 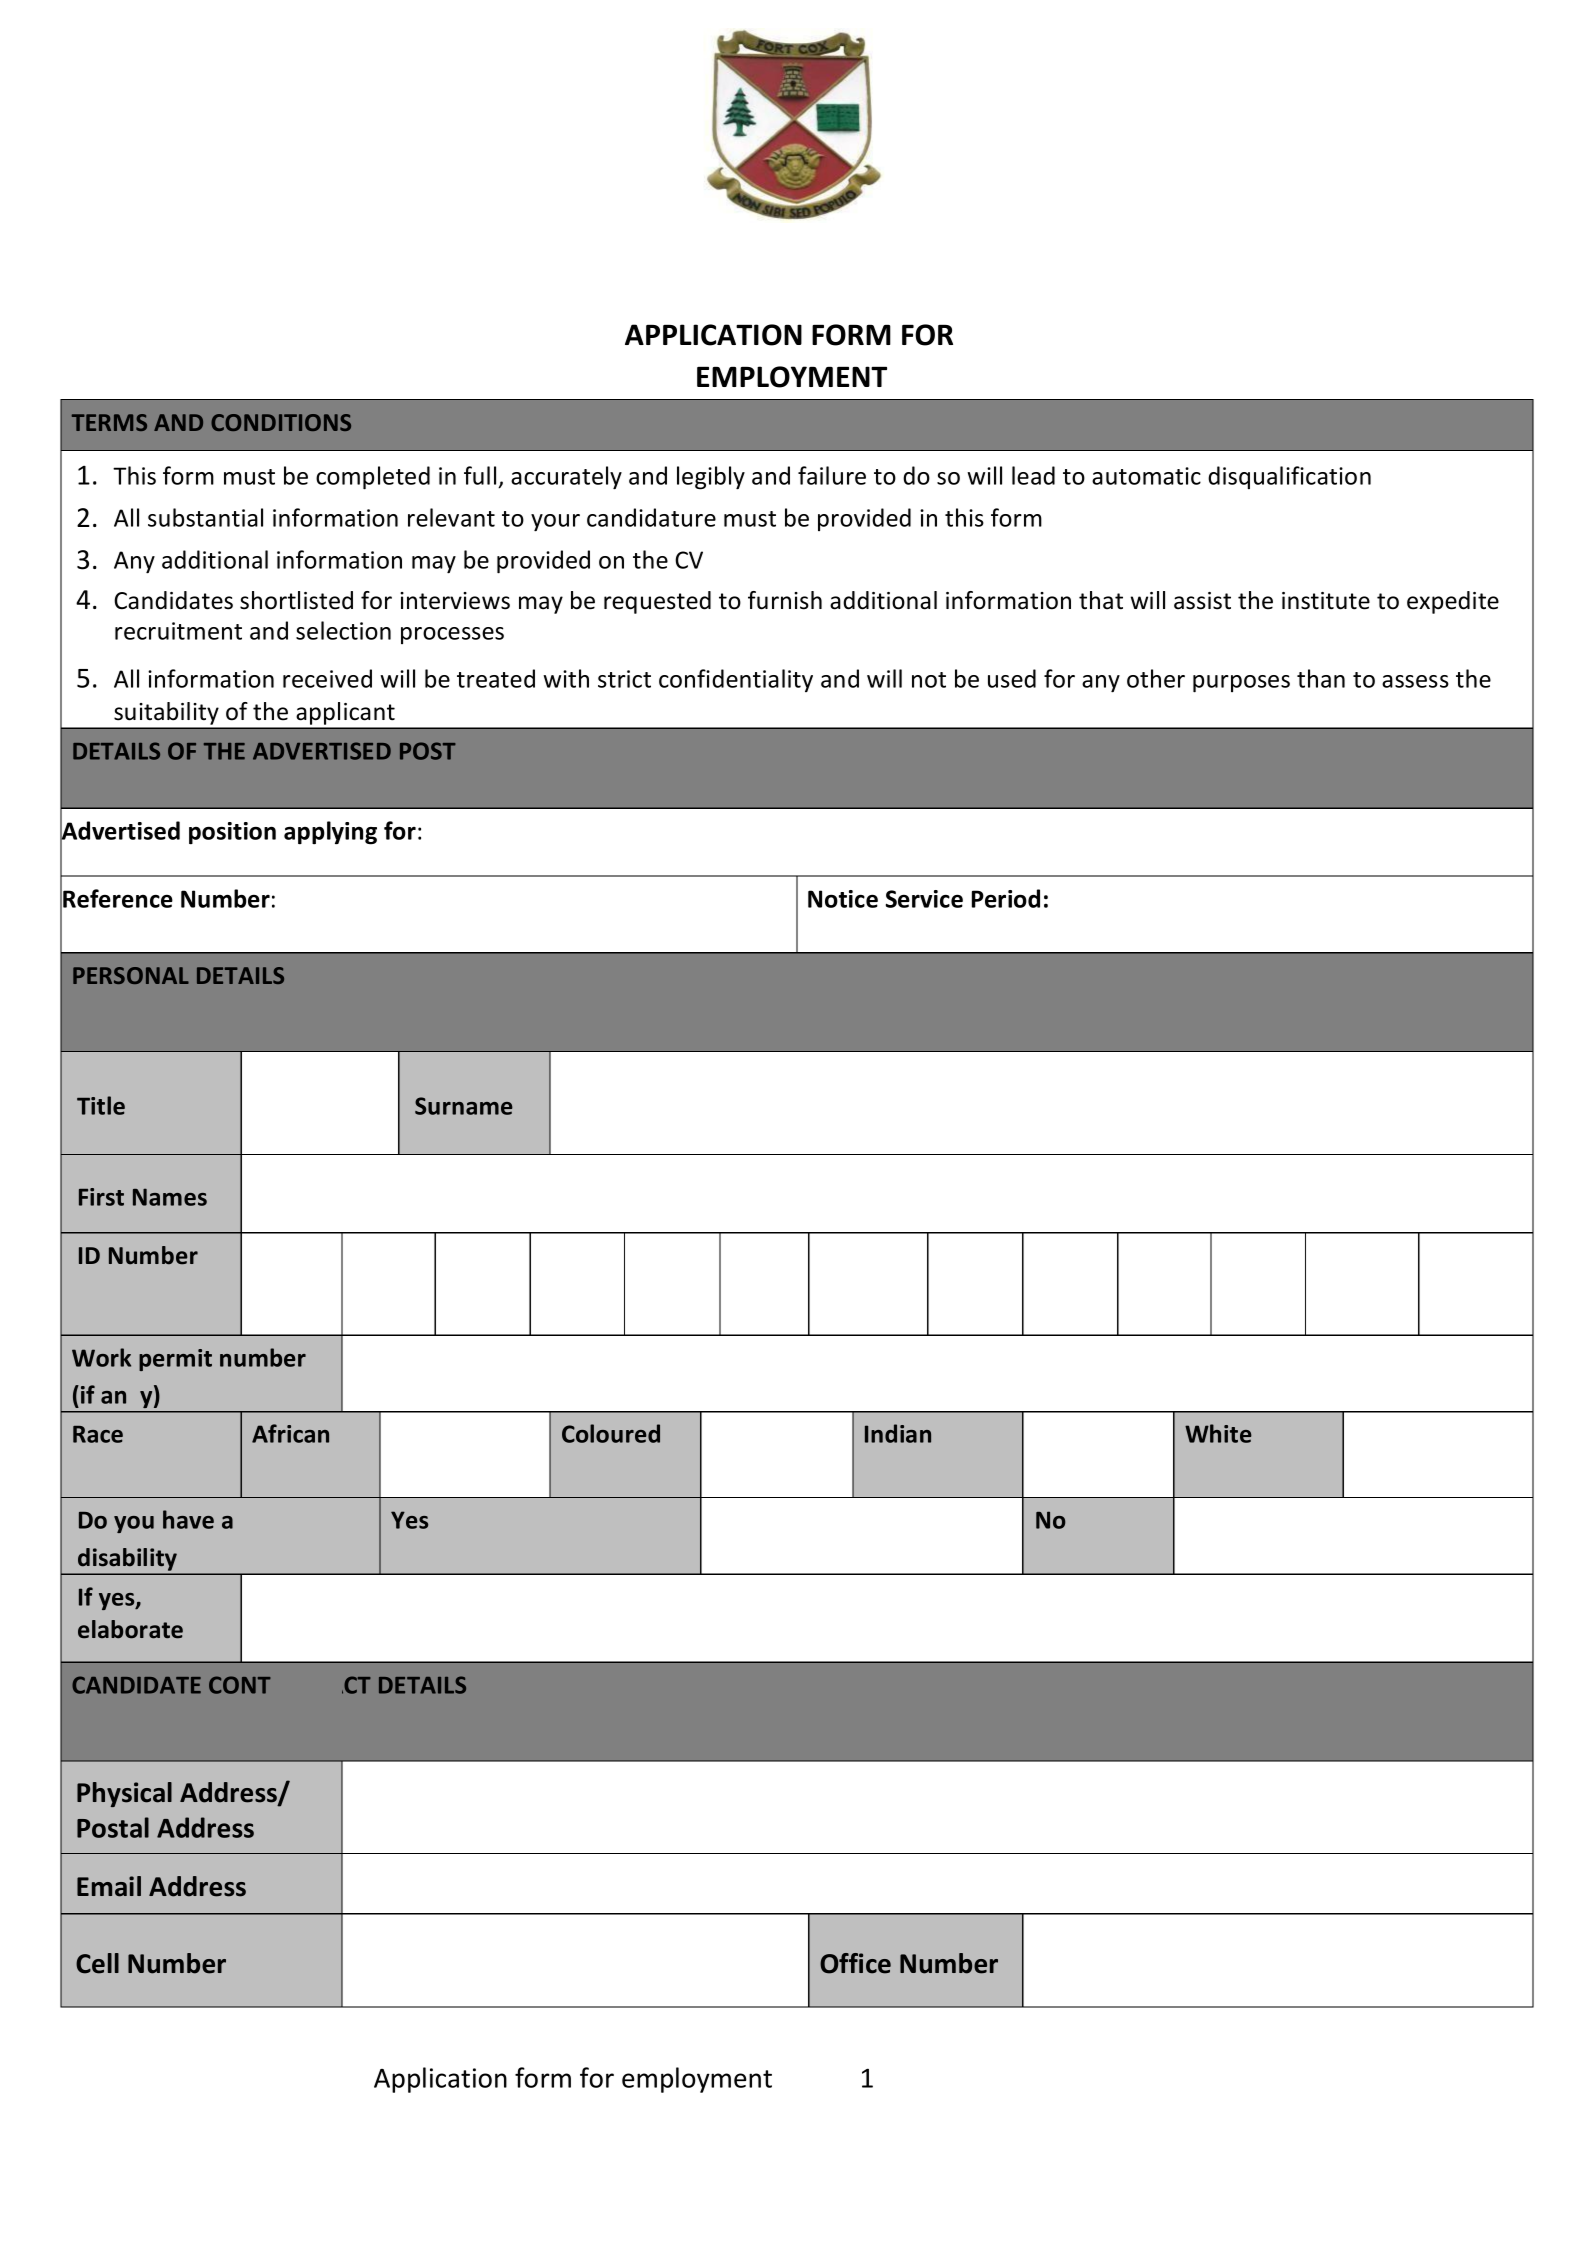 What do you see at coordinates (855, 1963) in the screenshot?
I see `Office` at bounding box center [855, 1963].
